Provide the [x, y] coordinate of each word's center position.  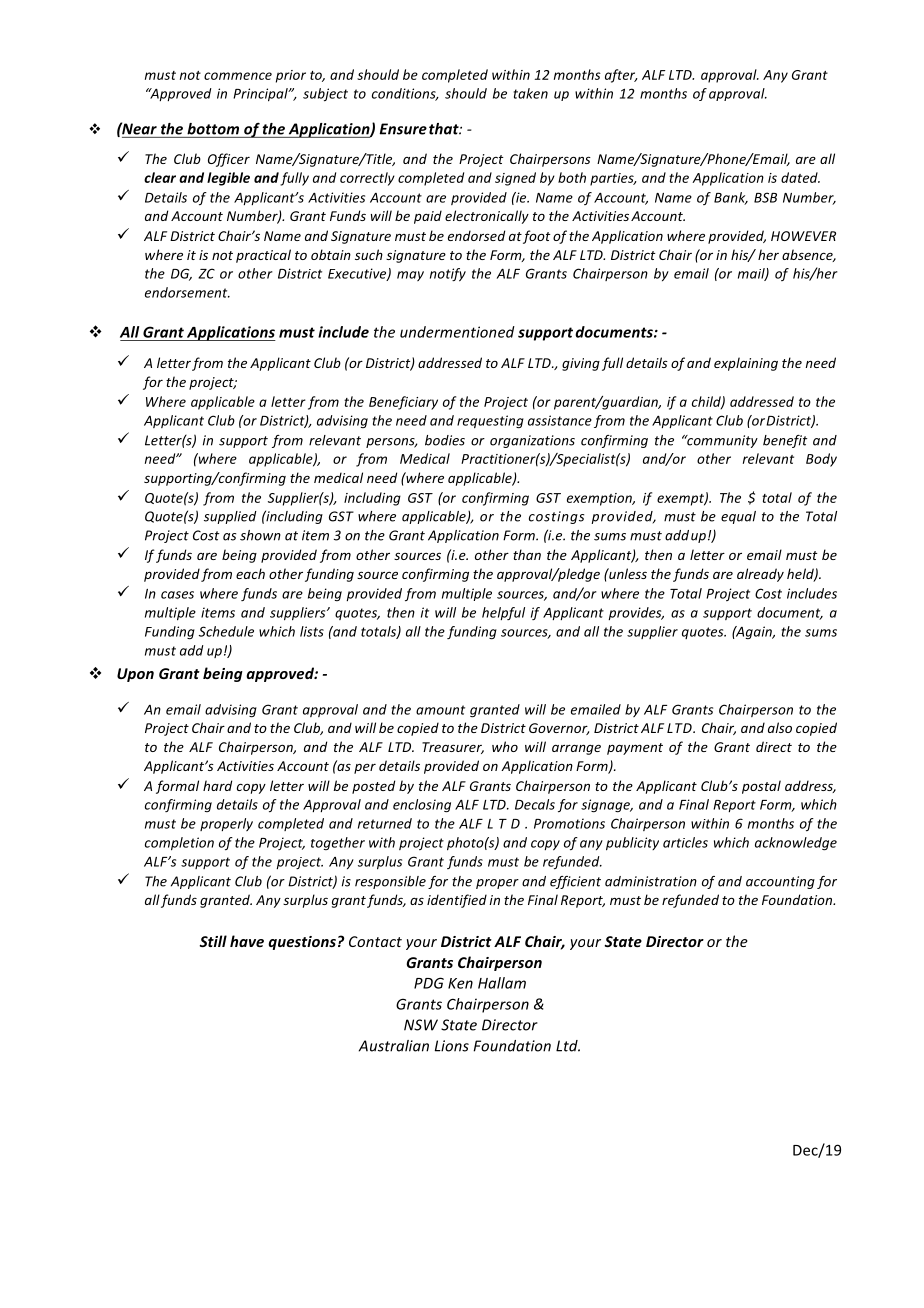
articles [685, 842]
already [760, 575]
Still [213, 941]
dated [800, 177]
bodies [445, 440]
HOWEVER [803, 236]
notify [448, 275]
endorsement [187, 292]
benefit [785, 441]
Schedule [226, 631]
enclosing [422, 806]
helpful [503, 613]
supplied [230, 517]
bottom [213, 129]
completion [179, 844]
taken [531, 93]
